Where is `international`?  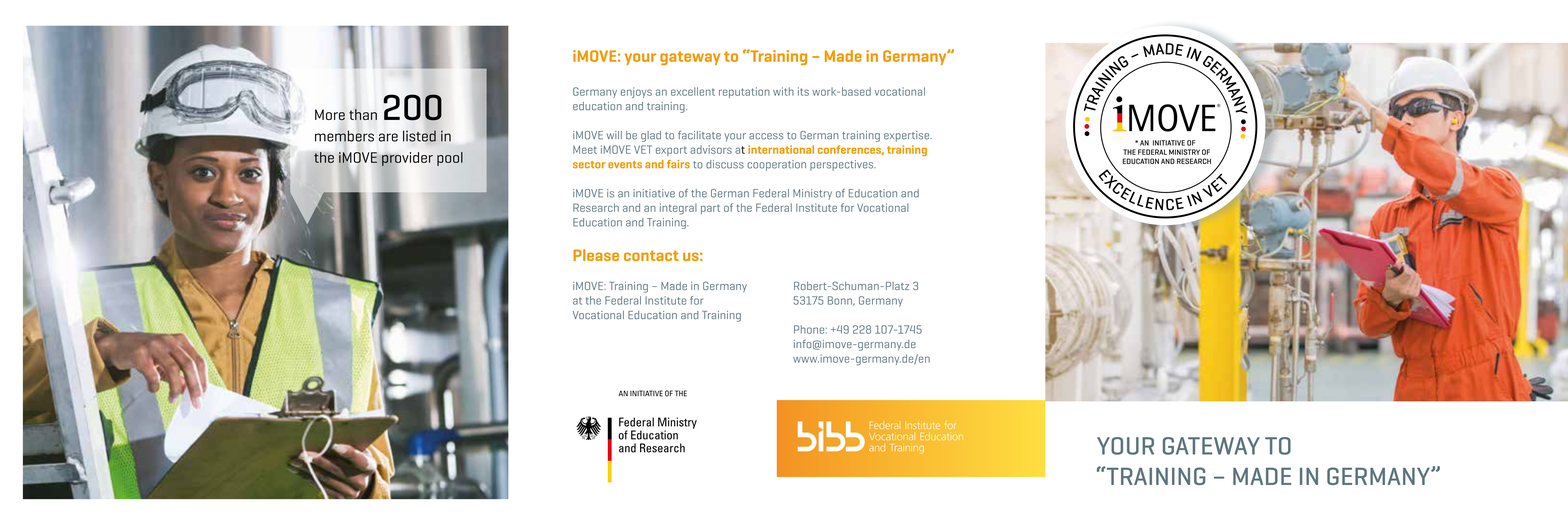 international is located at coordinates (781, 149).
